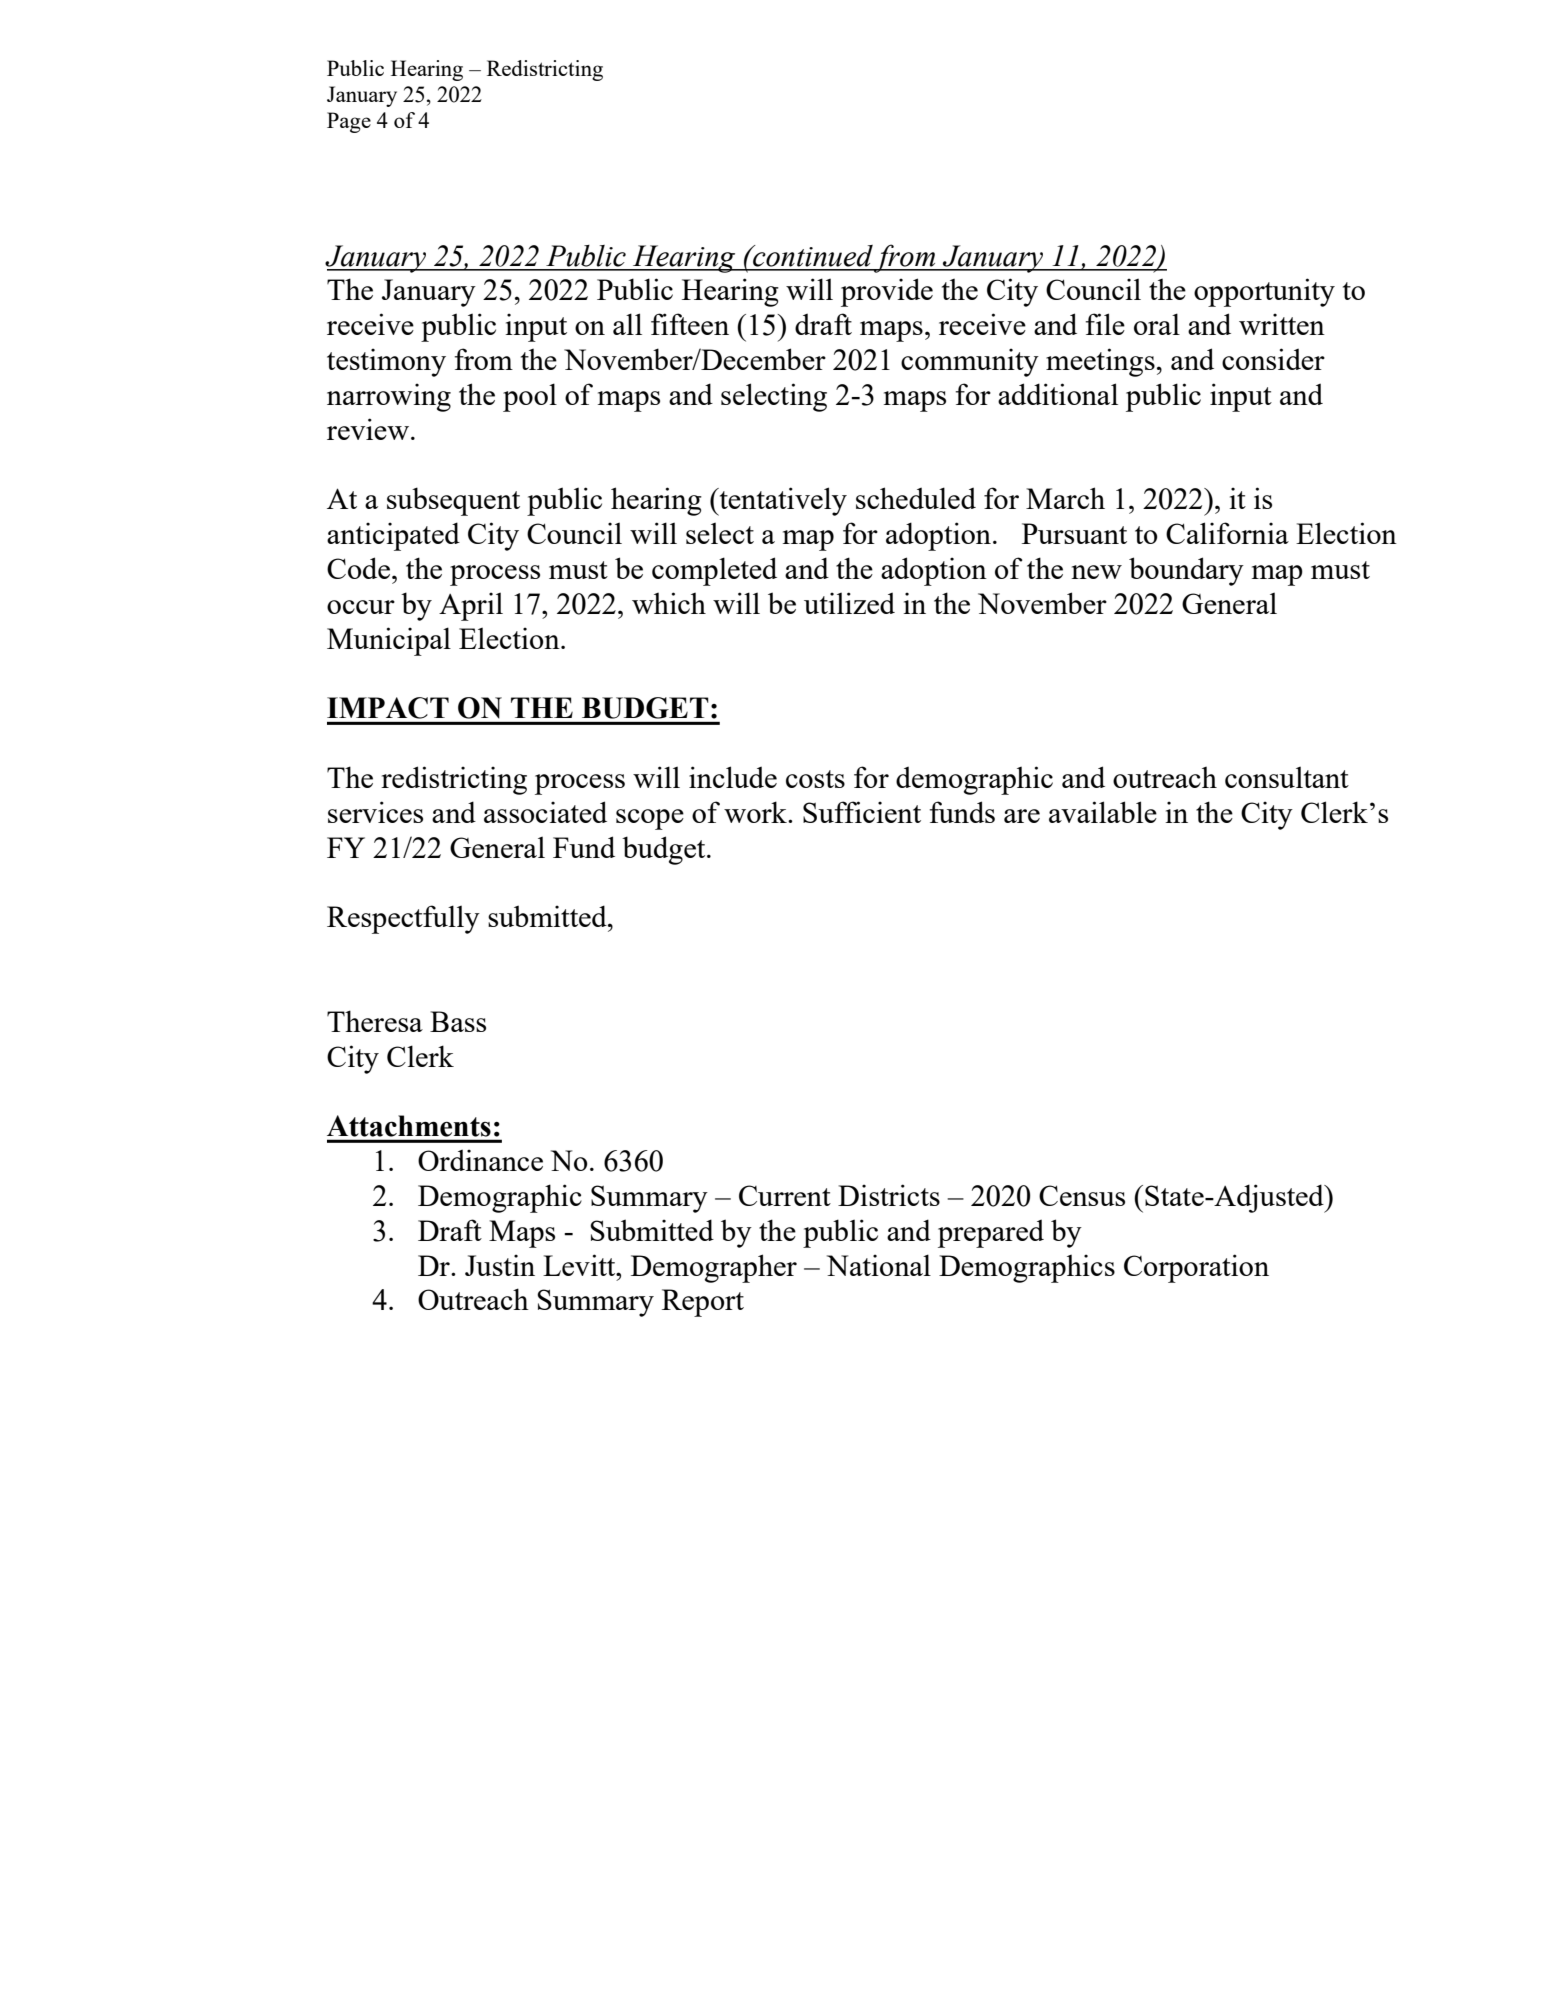  I want to click on meetings, so click(1100, 362).
